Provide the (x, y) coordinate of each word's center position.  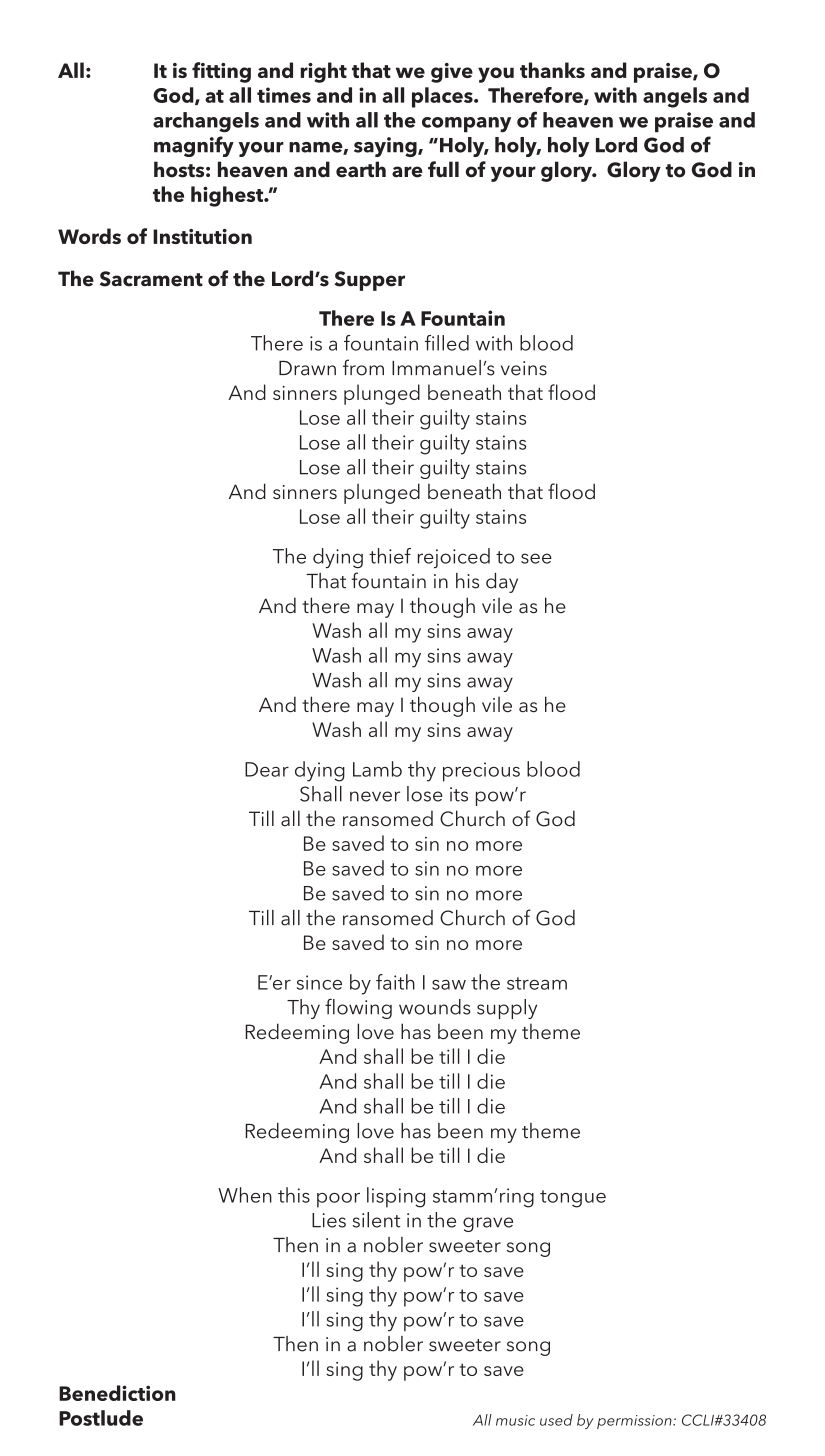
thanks (552, 70)
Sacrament (151, 279)
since (319, 982)
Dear (267, 769)
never (375, 796)
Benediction (117, 1393)
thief (390, 556)
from (363, 367)
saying (386, 147)
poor (338, 1200)
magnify (194, 146)
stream (537, 983)
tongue (573, 1199)
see (536, 558)
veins (524, 368)
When (245, 1195)
